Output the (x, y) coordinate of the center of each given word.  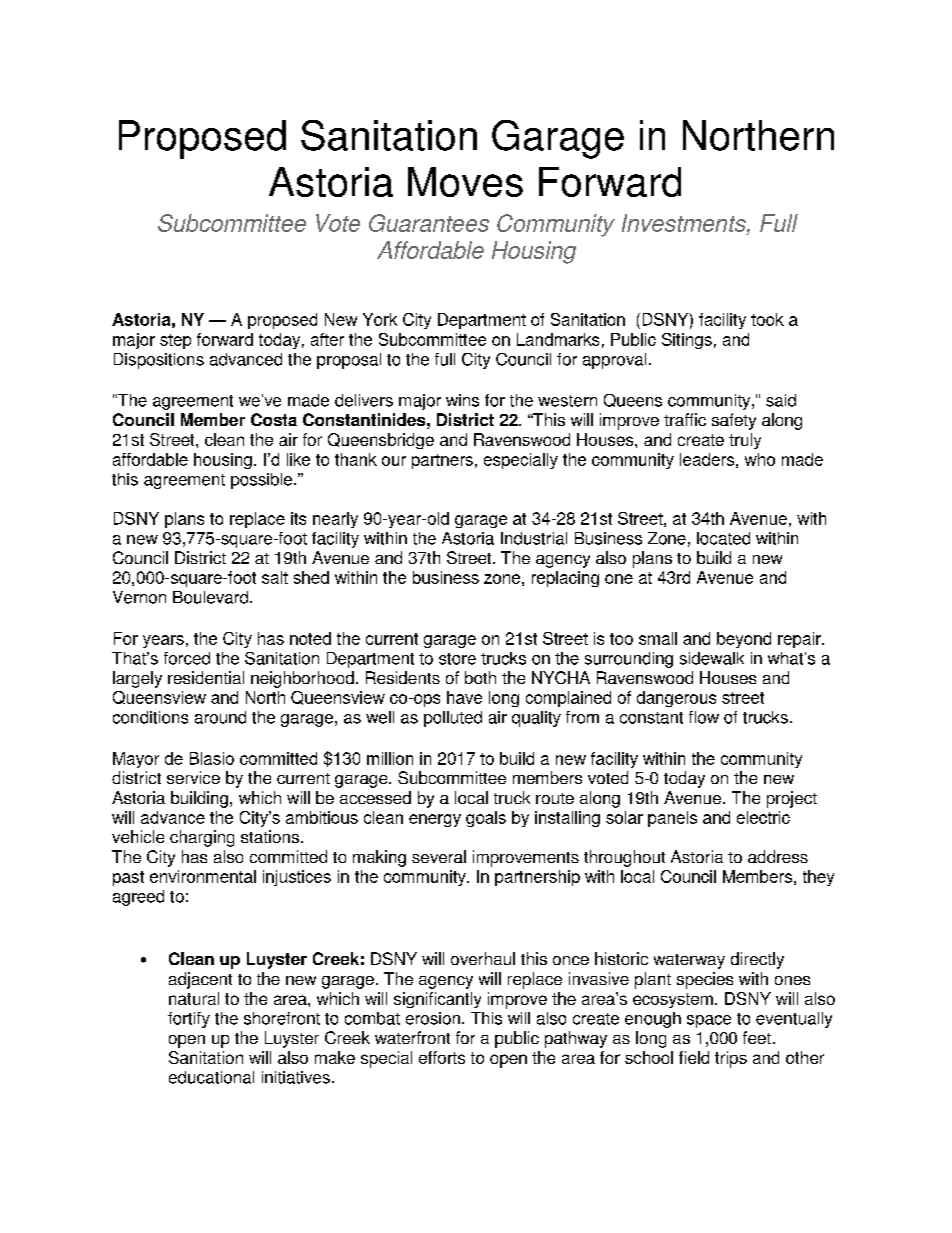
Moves (465, 182)
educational (211, 1077)
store (457, 659)
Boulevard (210, 597)
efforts (442, 1057)
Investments (685, 223)
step (175, 341)
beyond (744, 640)
